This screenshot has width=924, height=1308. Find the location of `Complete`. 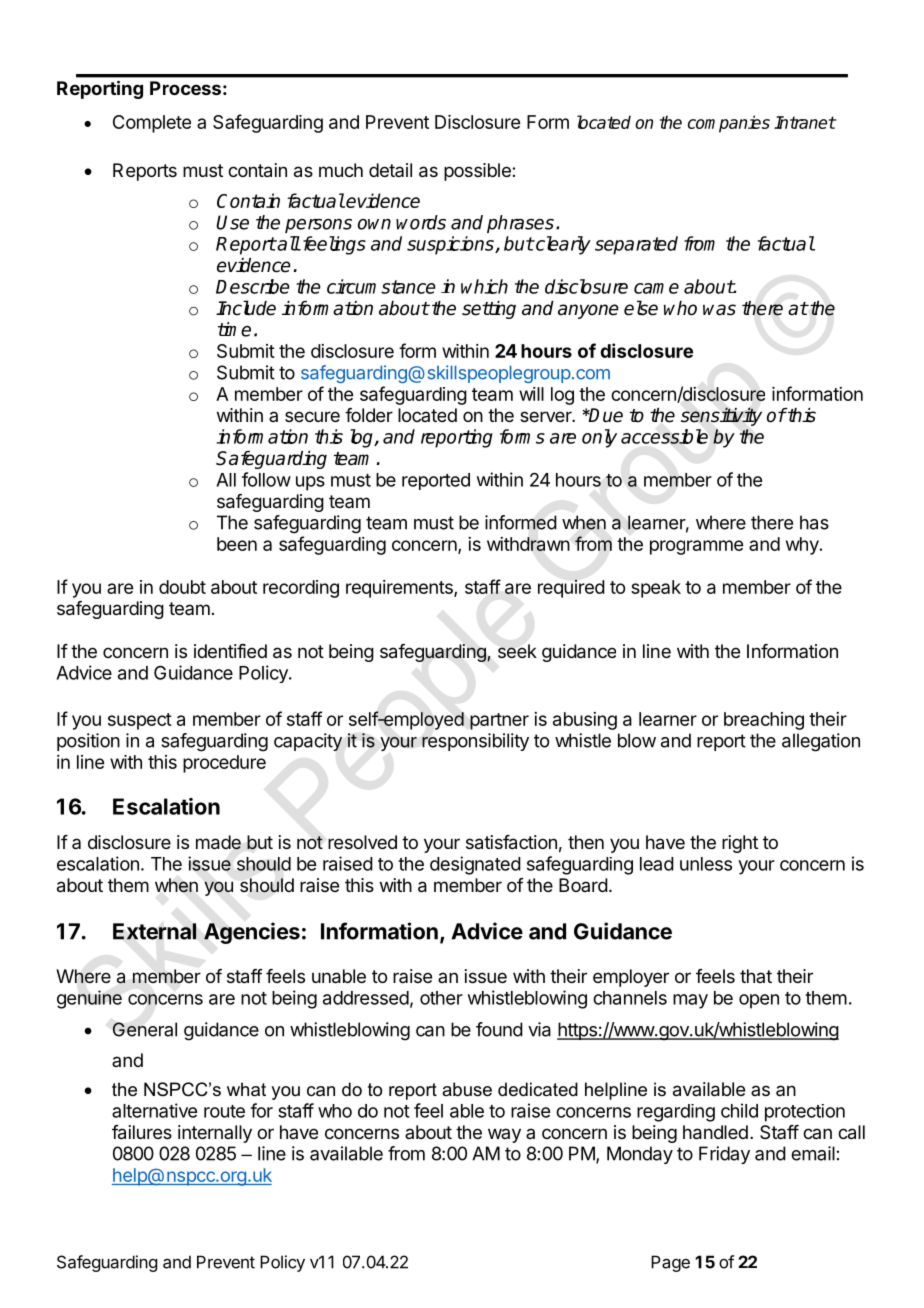

Complete is located at coordinates (152, 124).
